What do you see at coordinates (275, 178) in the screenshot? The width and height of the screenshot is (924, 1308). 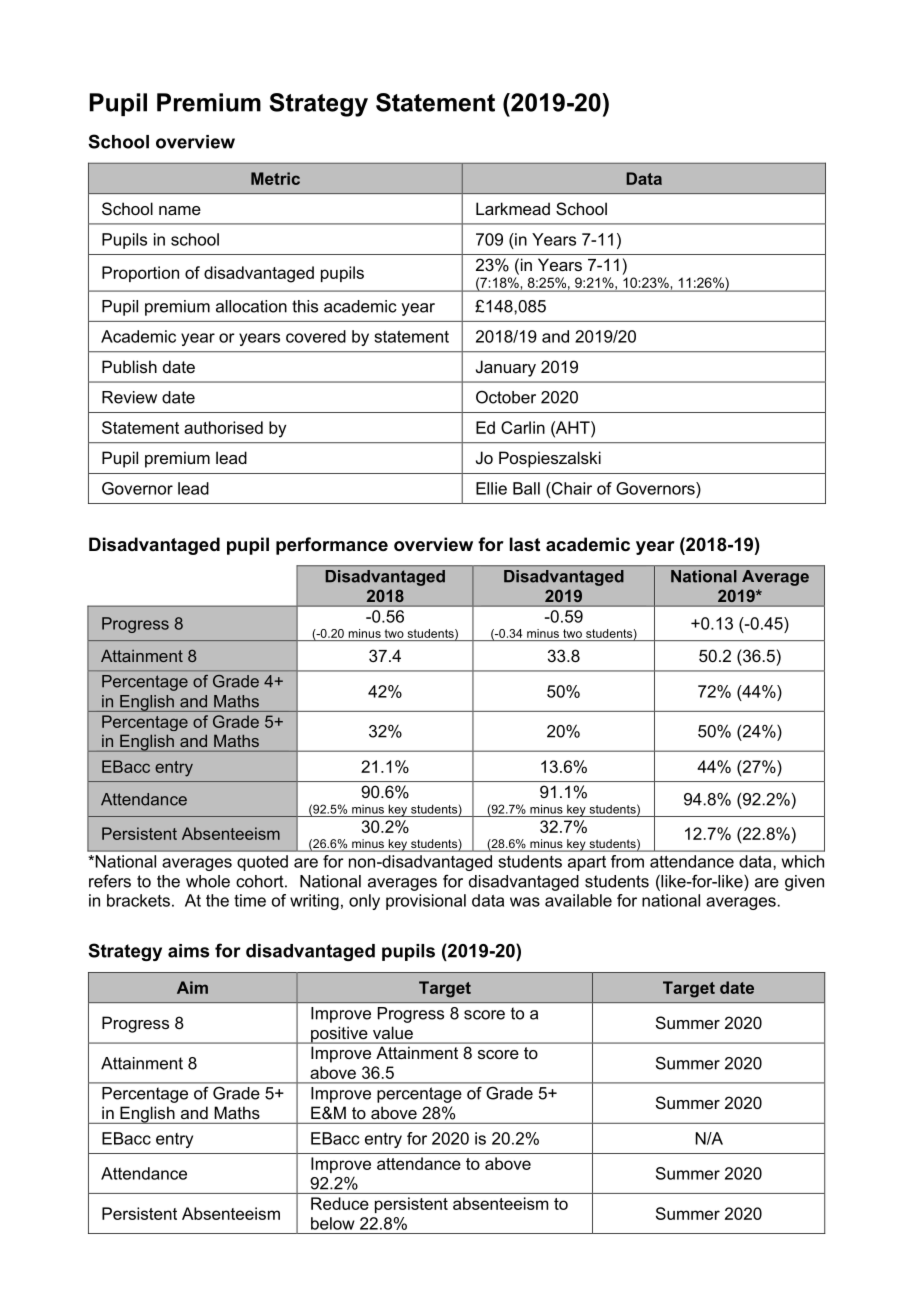 I see `Metric` at bounding box center [275, 178].
